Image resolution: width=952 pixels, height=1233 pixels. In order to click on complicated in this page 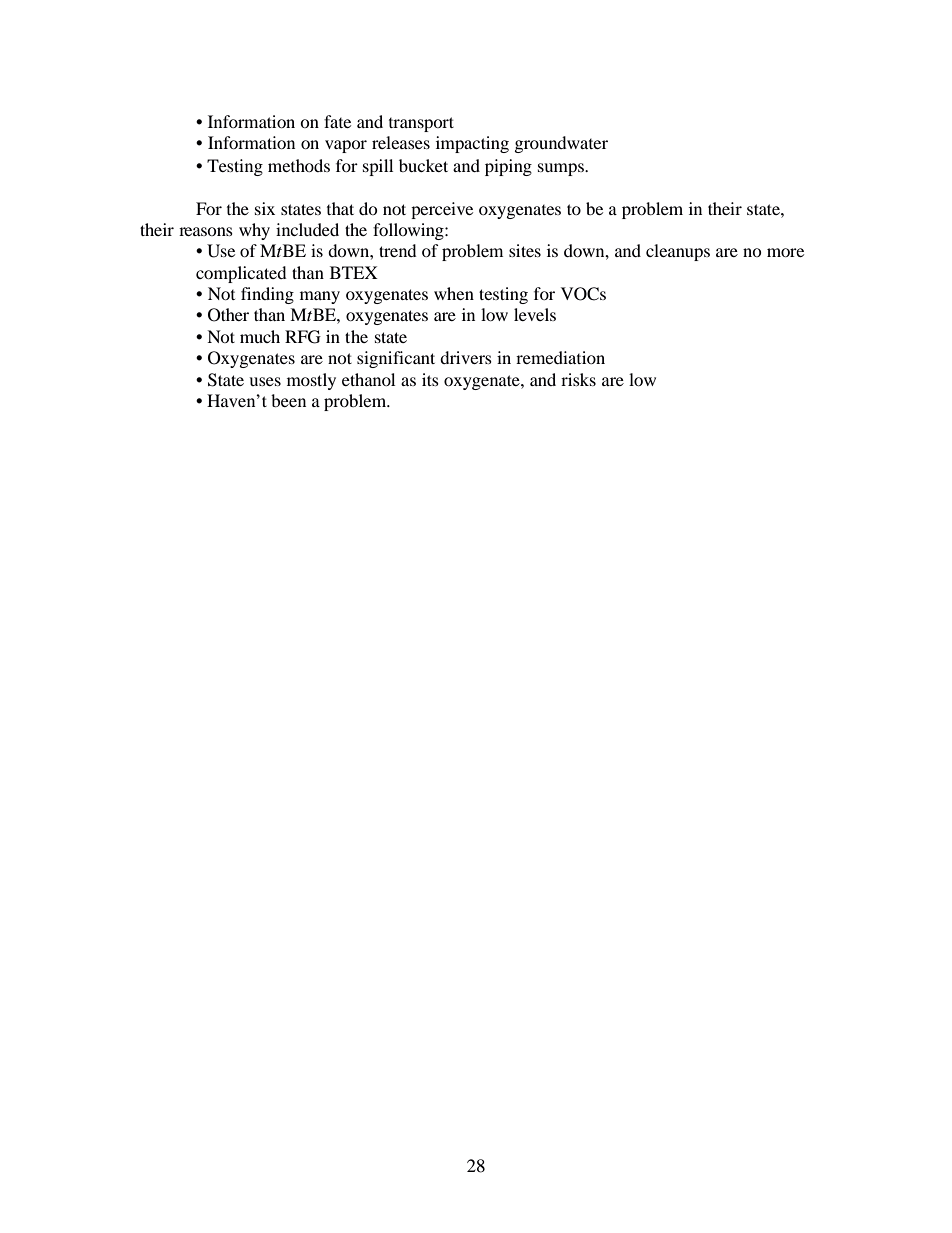, I will do `click(241, 274)`.
